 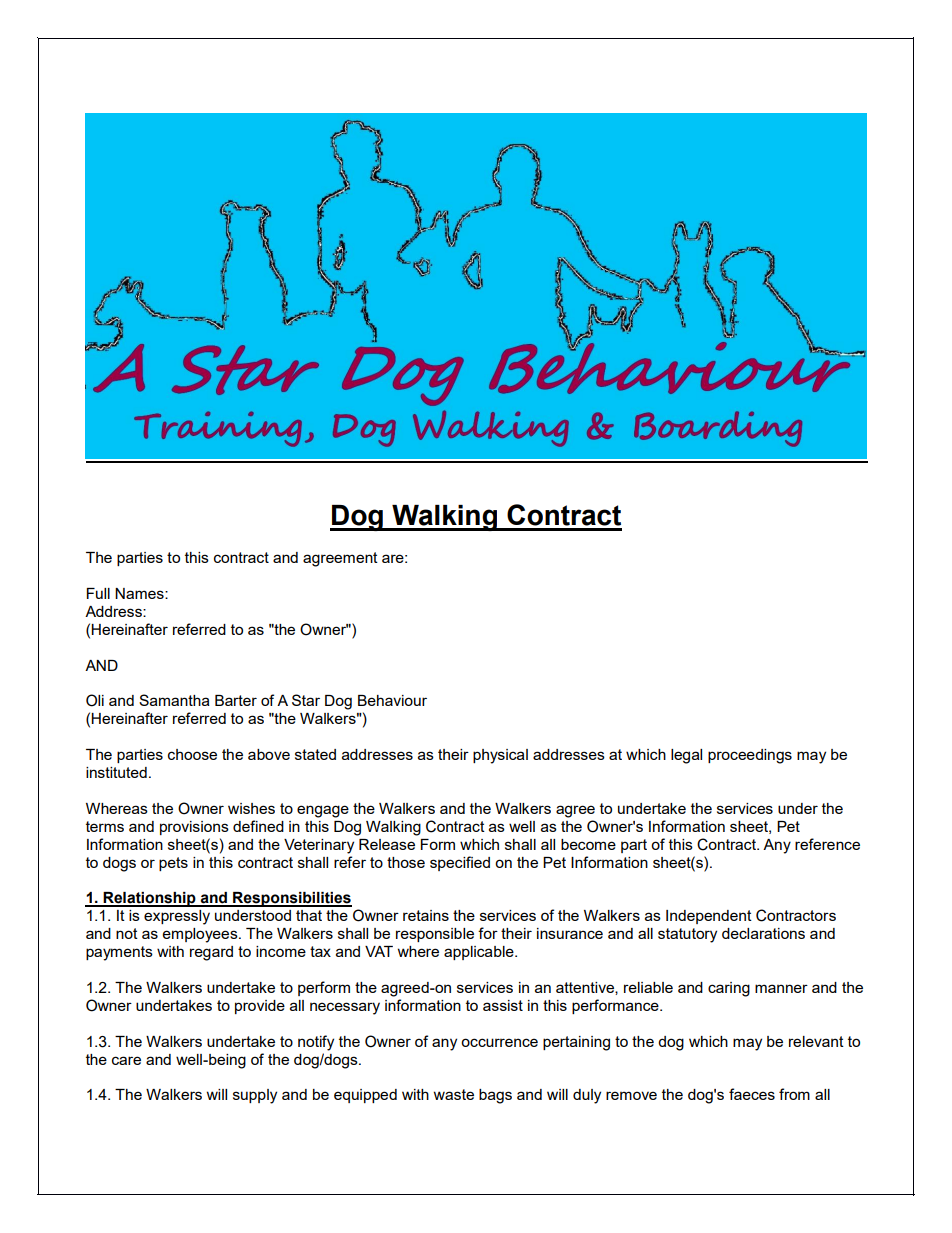 What do you see at coordinates (750, 756) in the screenshot?
I see `proceedings` at bounding box center [750, 756].
